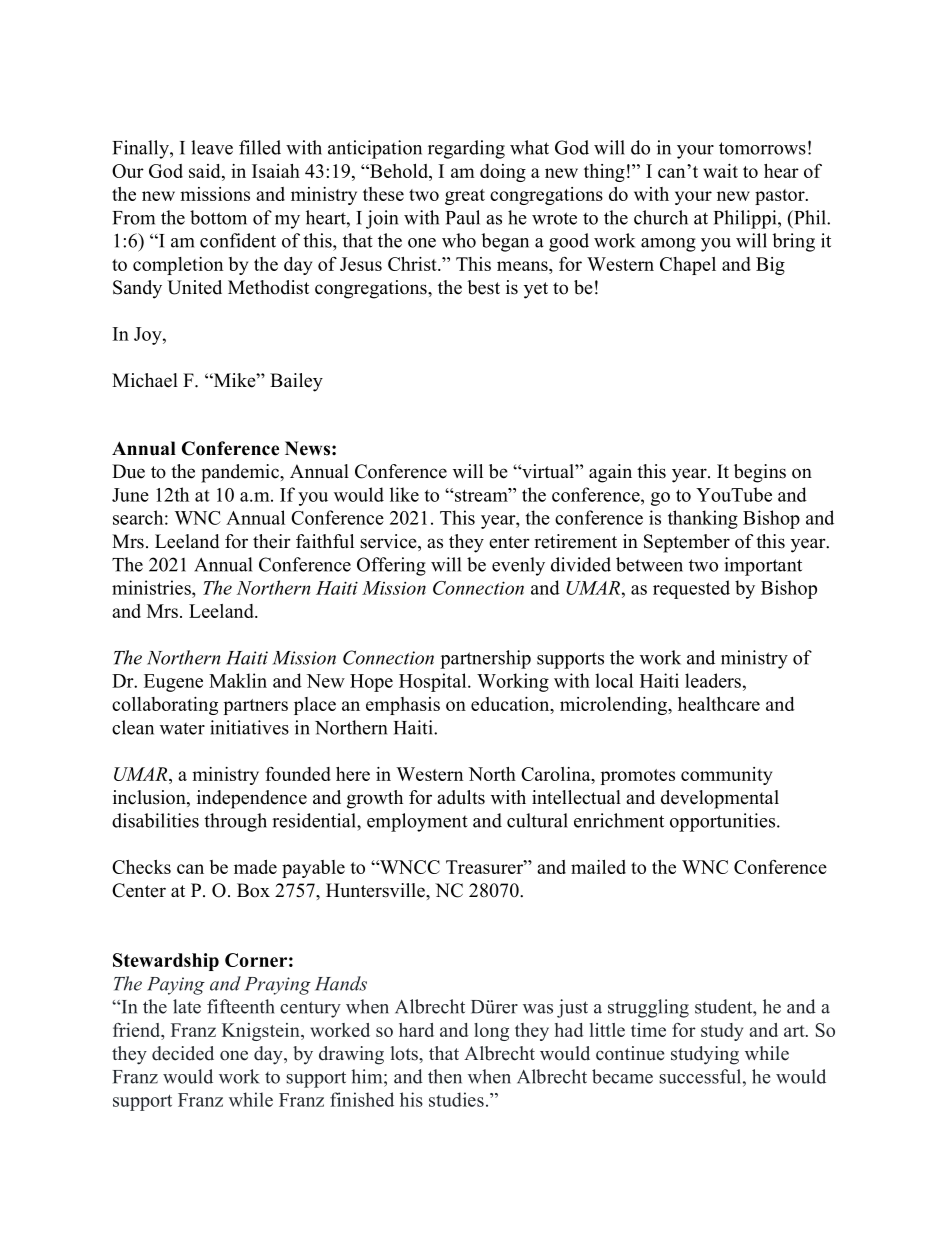 Image resolution: width=952 pixels, height=1233 pixels. What do you see at coordinates (404, 494) in the screenshot?
I see `like` at bounding box center [404, 494].
